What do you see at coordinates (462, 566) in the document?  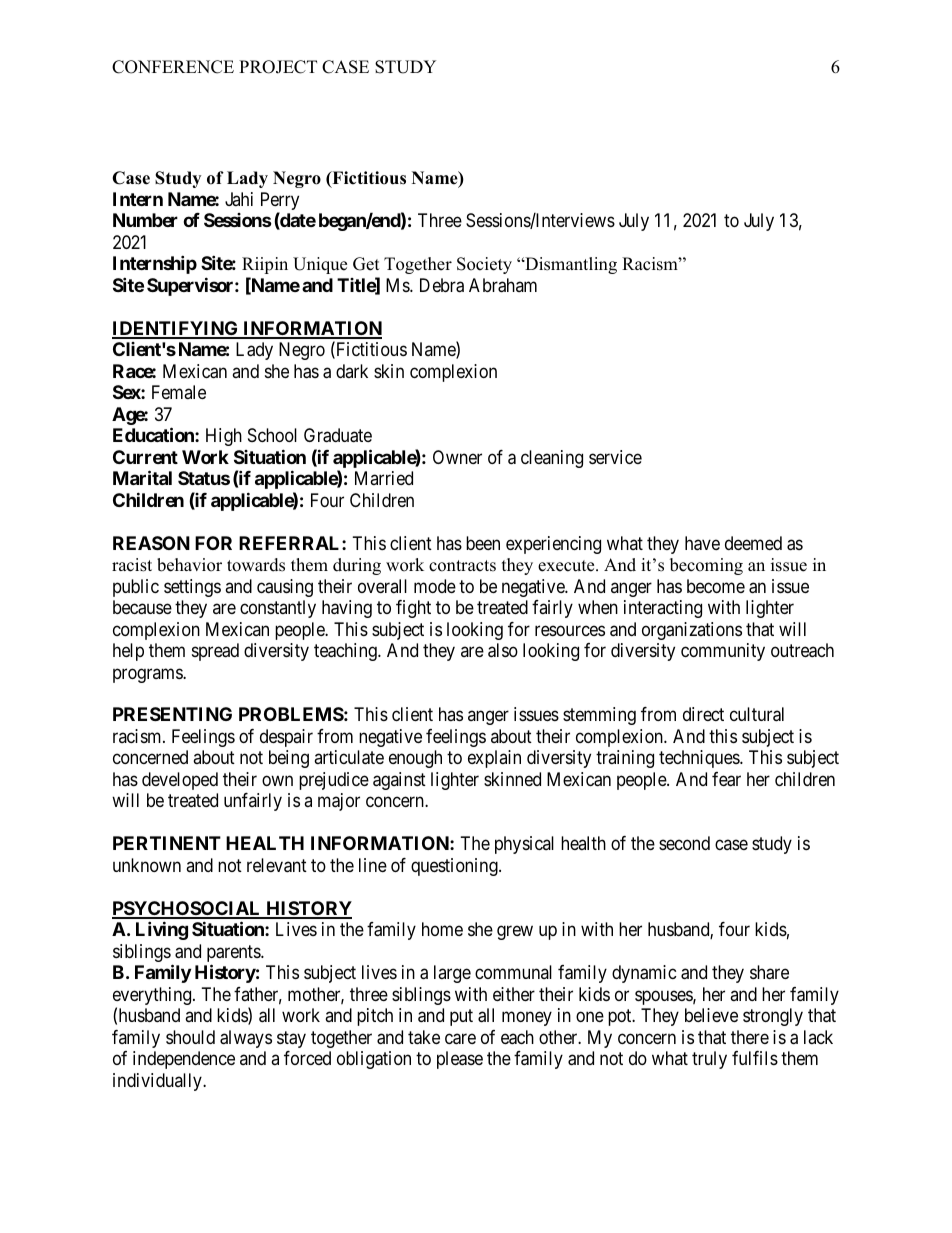 I see `contracts` at bounding box center [462, 566].
